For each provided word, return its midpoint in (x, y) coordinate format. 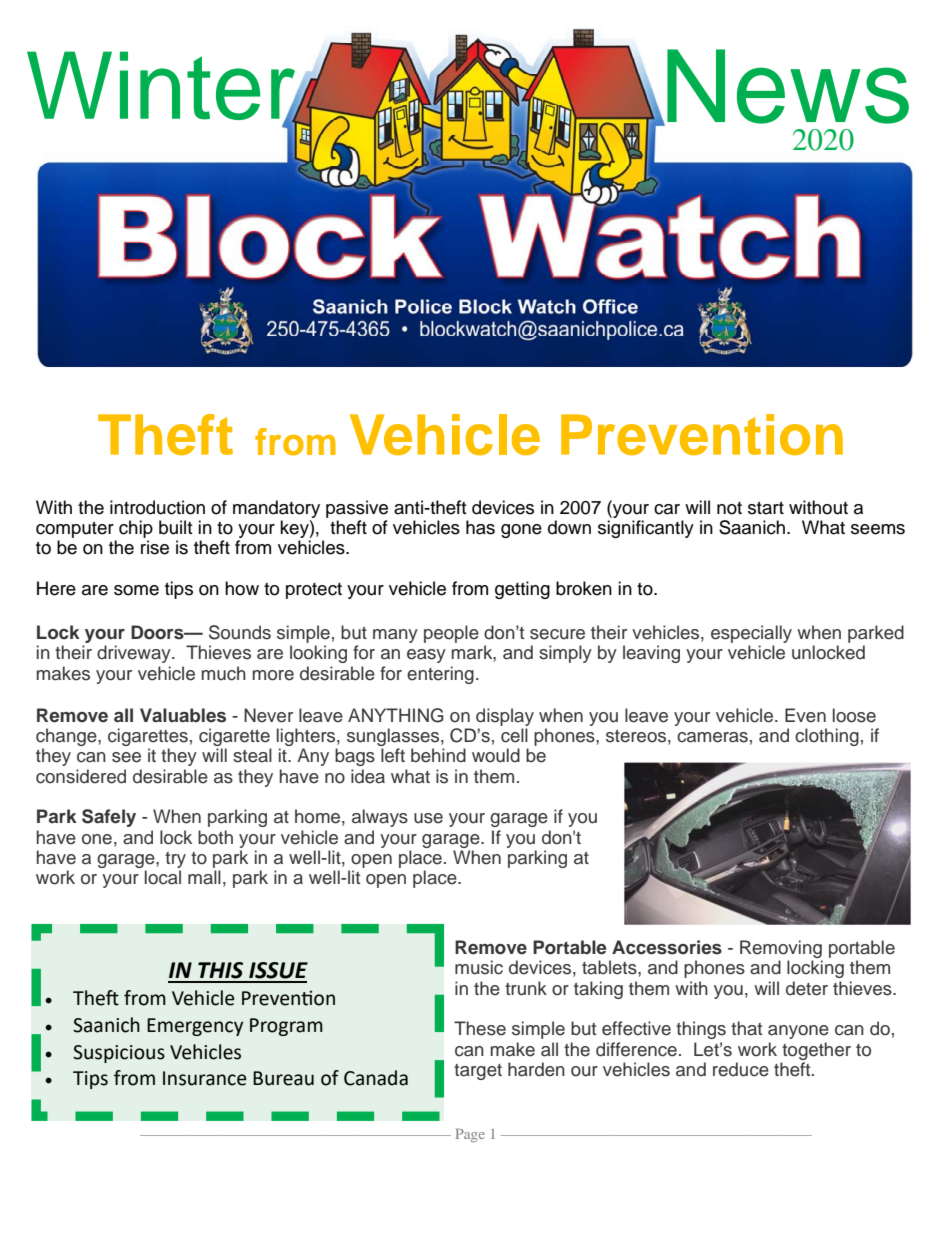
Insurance (205, 1078)
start (766, 508)
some (136, 590)
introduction (157, 507)
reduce (741, 1069)
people (451, 634)
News (788, 86)
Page (470, 1136)
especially (751, 634)
